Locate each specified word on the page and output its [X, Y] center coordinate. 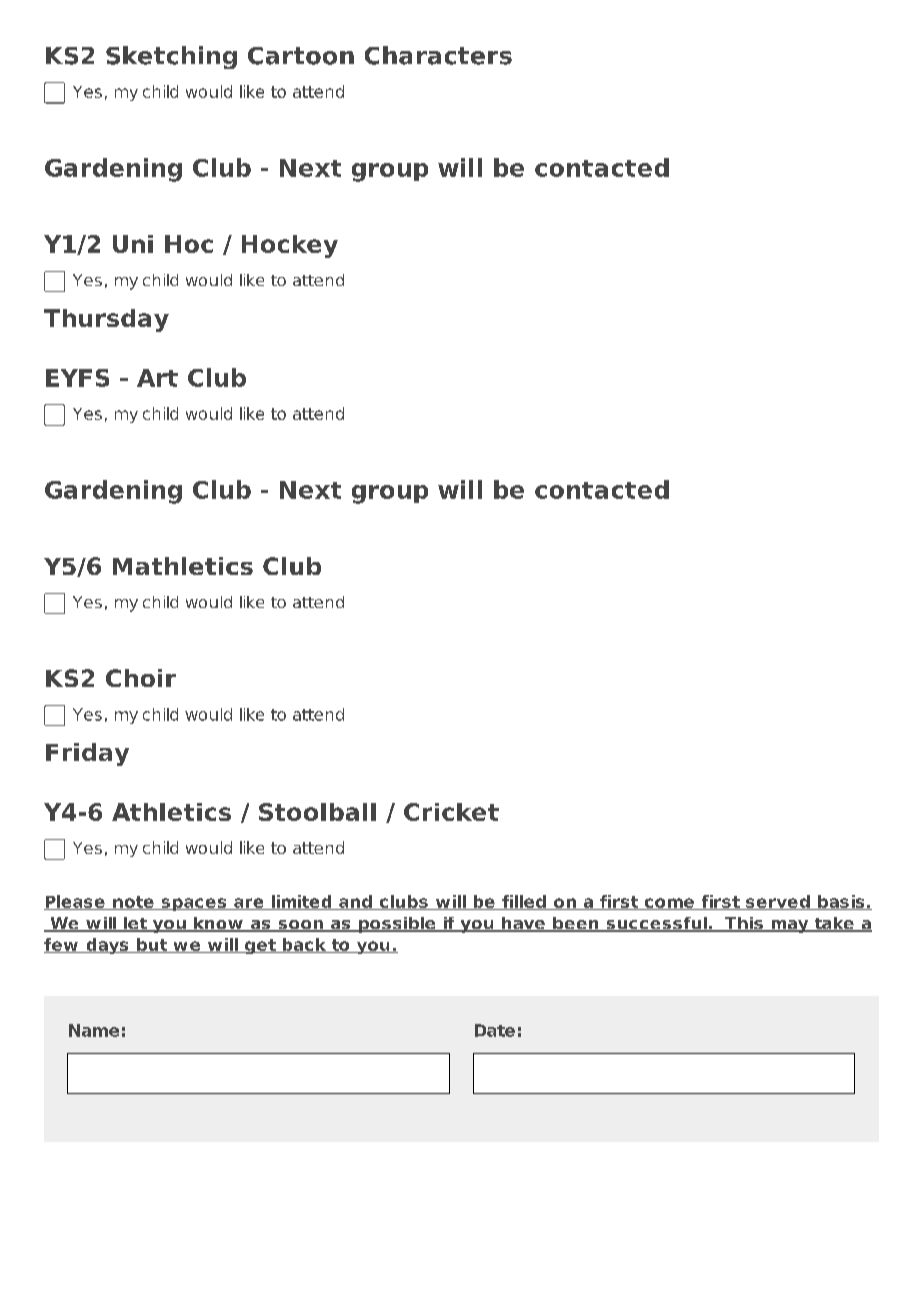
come [669, 904]
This [744, 924]
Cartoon [301, 56]
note [133, 903]
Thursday [106, 320]
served [778, 902]
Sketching [171, 57]
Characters [438, 55]
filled [524, 902]
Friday [87, 754]
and [355, 902]
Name [94, 1030]
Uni [133, 244]
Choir [141, 678]
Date [495, 1030]
